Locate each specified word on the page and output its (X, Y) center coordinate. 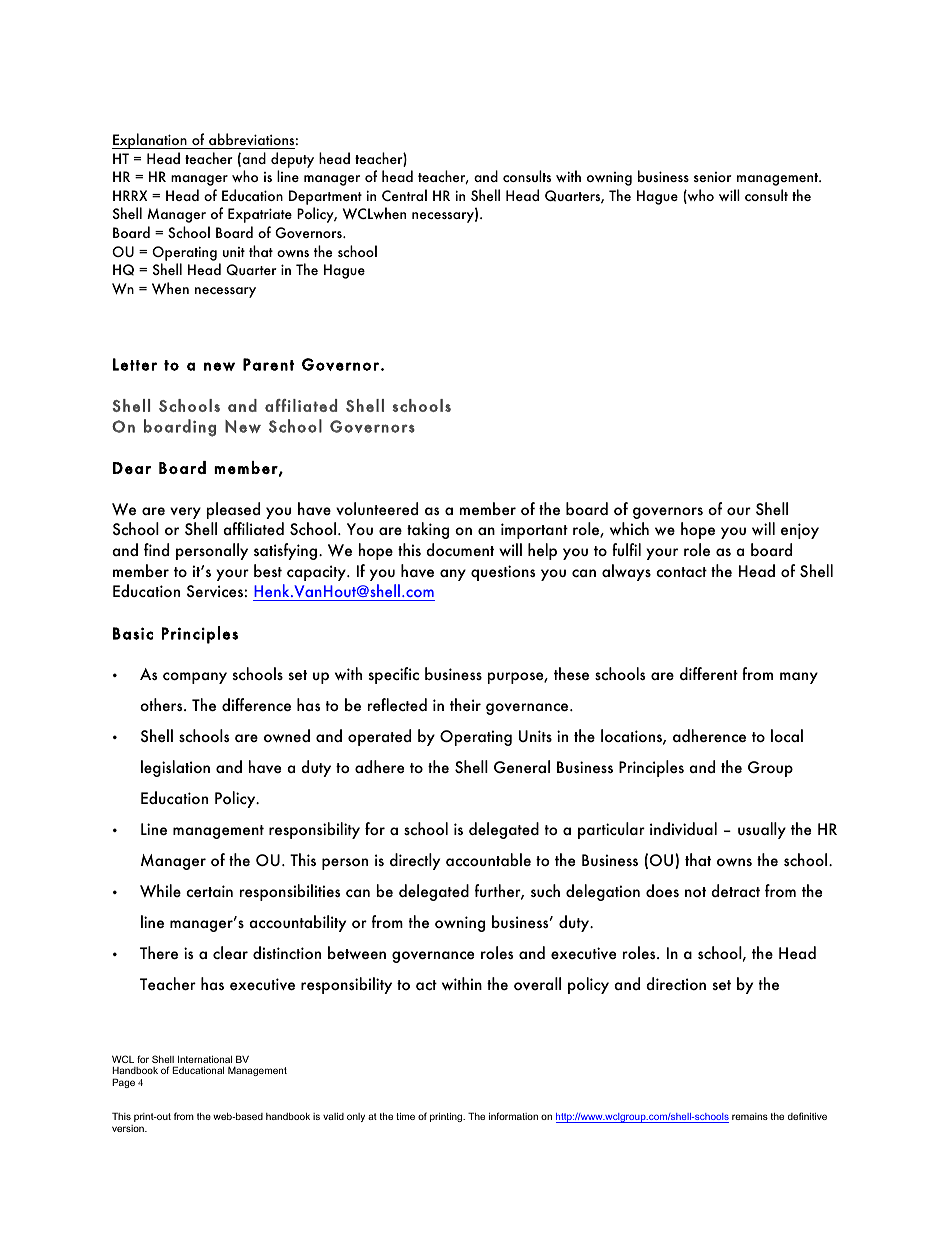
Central (404, 195)
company (195, 678)
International (205, 1059)
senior (713, 177)
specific (394, 675)
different (709, 673)
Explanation (150, 141)
